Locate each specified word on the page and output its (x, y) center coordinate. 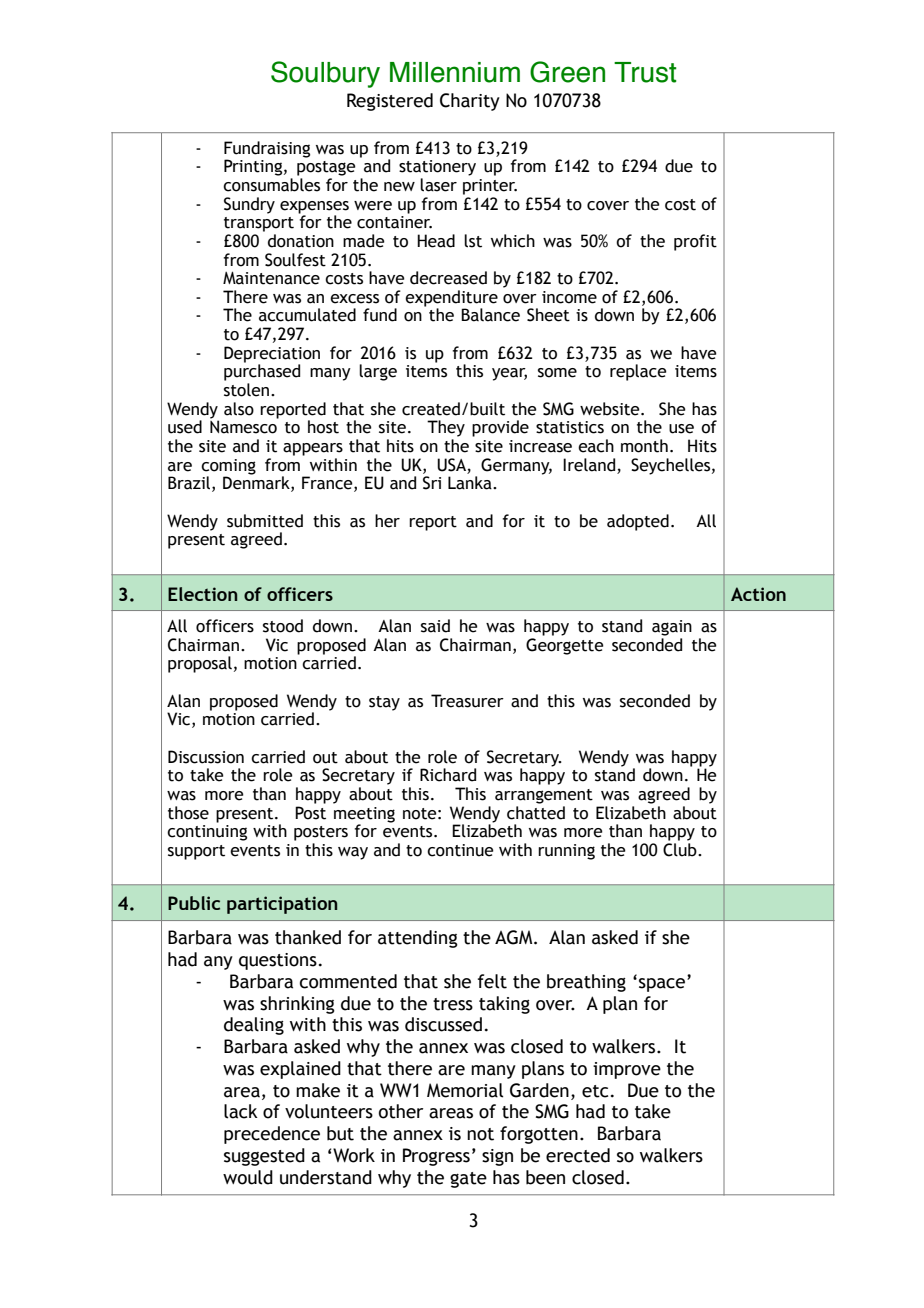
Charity (470, 102)
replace (638, 372)
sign (497, 1157)
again (672, 628)
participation (282, 905)
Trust (645, 72)
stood (283, 626)
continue (460, 850)
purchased (262, 371)
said (435, 626)
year (509, 374)
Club (681, 850)
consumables (271, 185)
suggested (264, 1157)
